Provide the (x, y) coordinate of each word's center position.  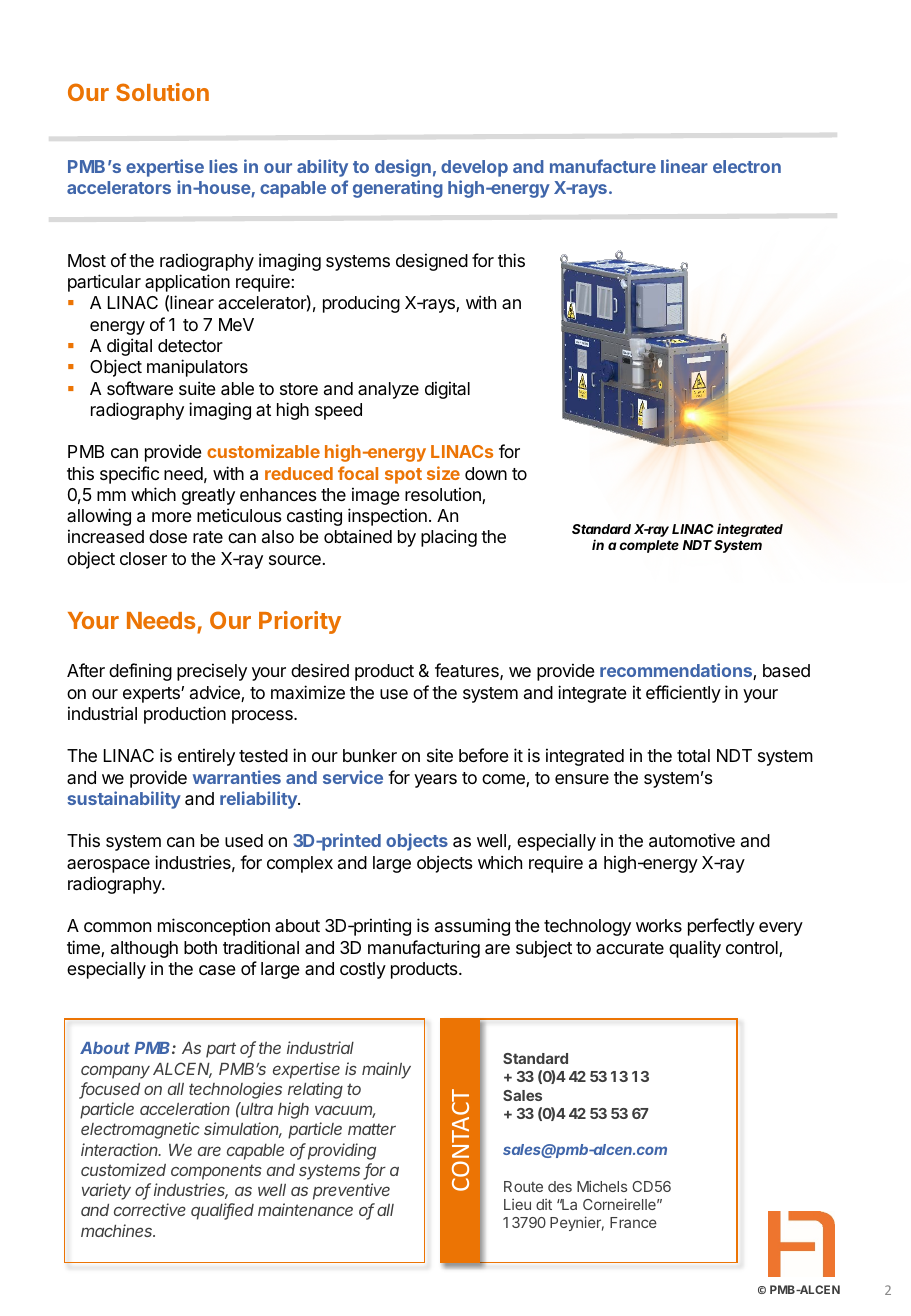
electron (747, 166)
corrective (150, 1209)
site (440, 755)
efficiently (683, 694)
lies (223, 166)
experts (152, 695)
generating (398, 189)
